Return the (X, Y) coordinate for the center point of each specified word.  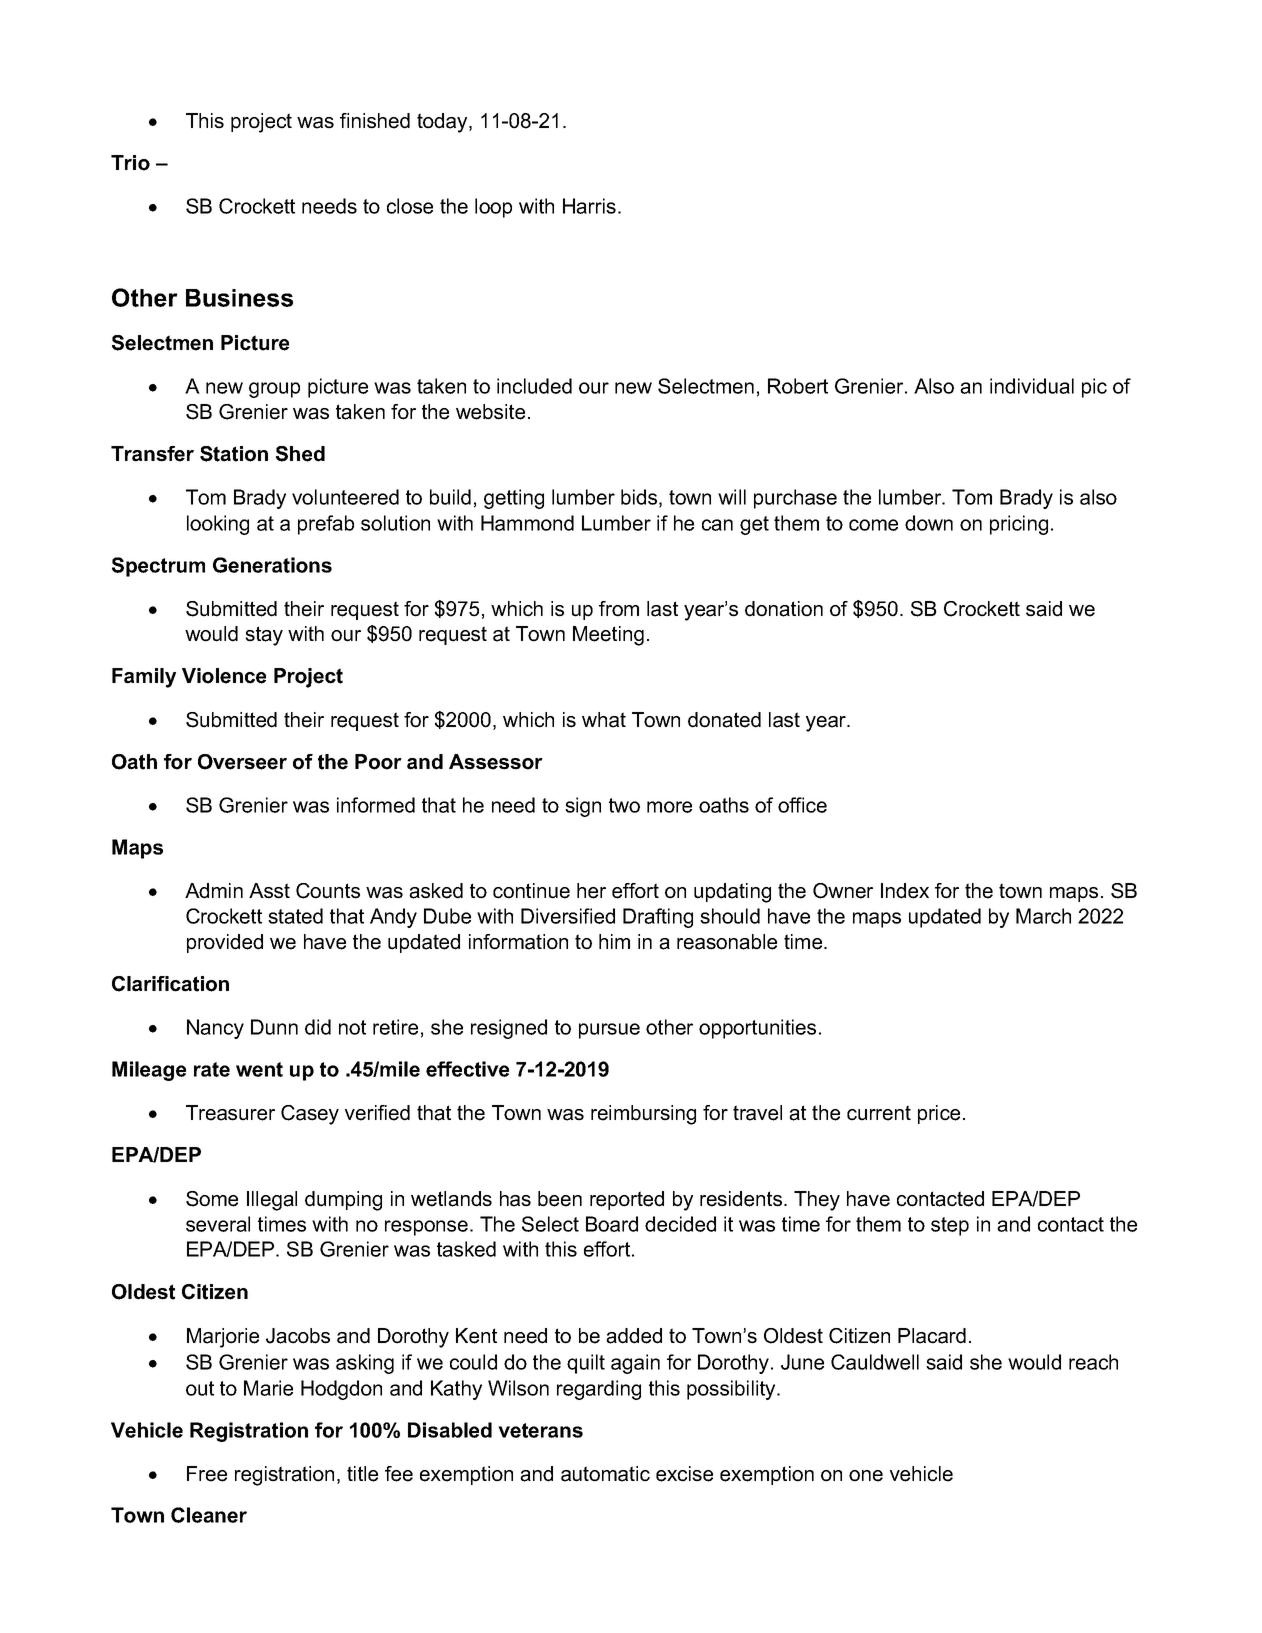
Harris (589, 206)
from (619, 609)
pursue (609, 1031)
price (939, 1114)
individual (1032, 386)
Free (207, 1474)
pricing (1019, 525)
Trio (130, 163)
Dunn (274, 1027)
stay (264, 636)
